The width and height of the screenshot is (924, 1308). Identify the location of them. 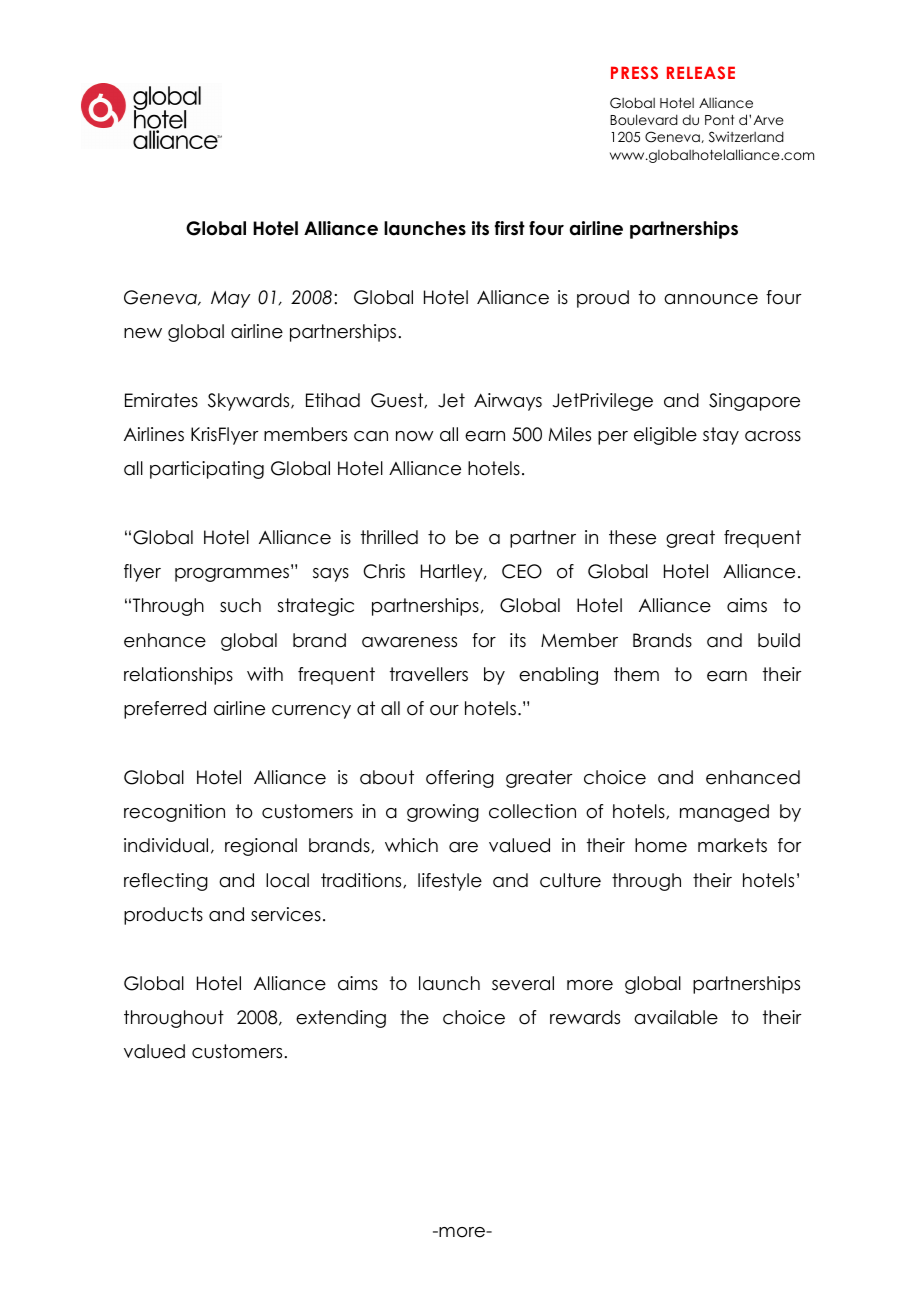
(636, 674).
